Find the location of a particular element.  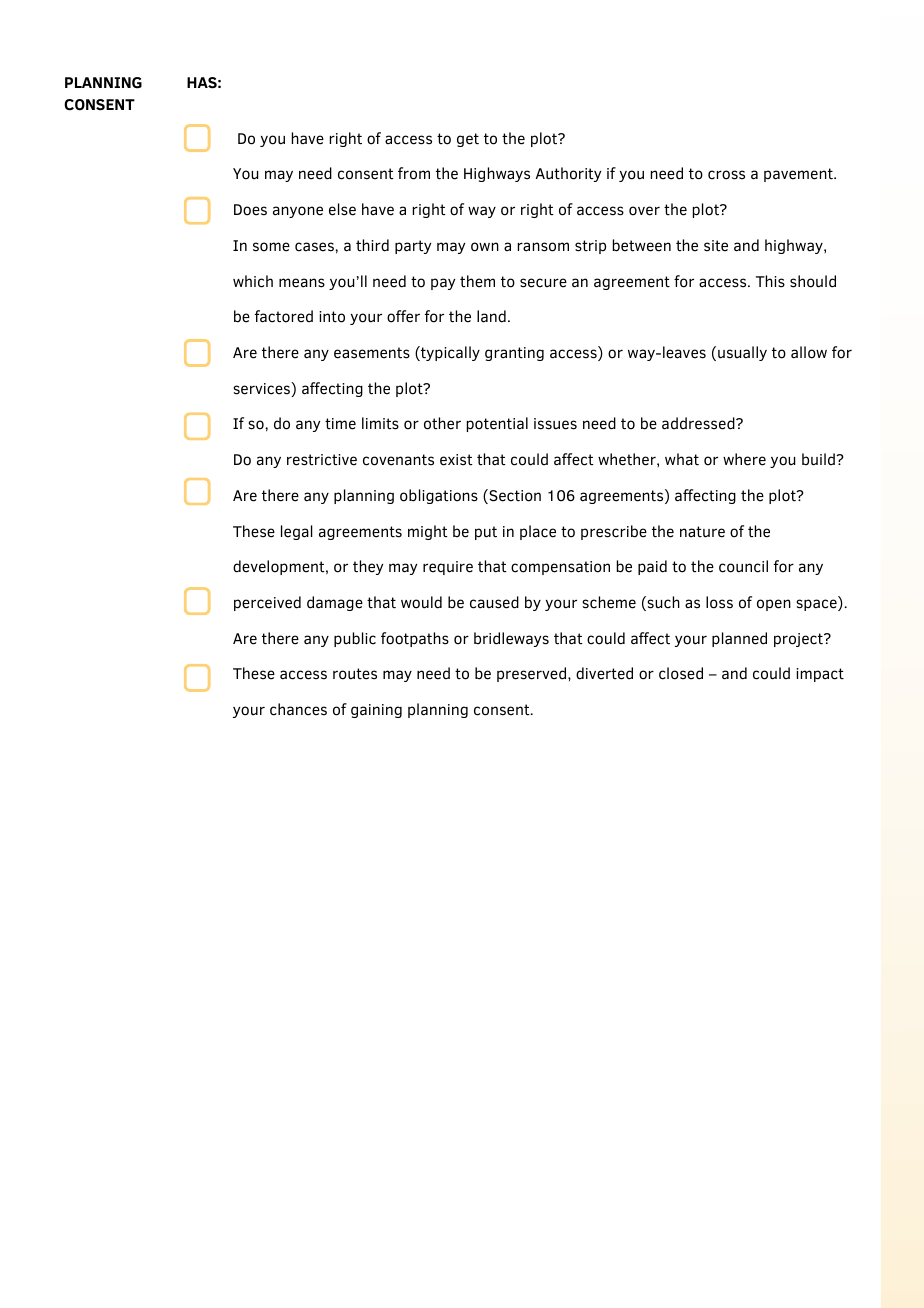

chances is located at coordinates (298, 709).
